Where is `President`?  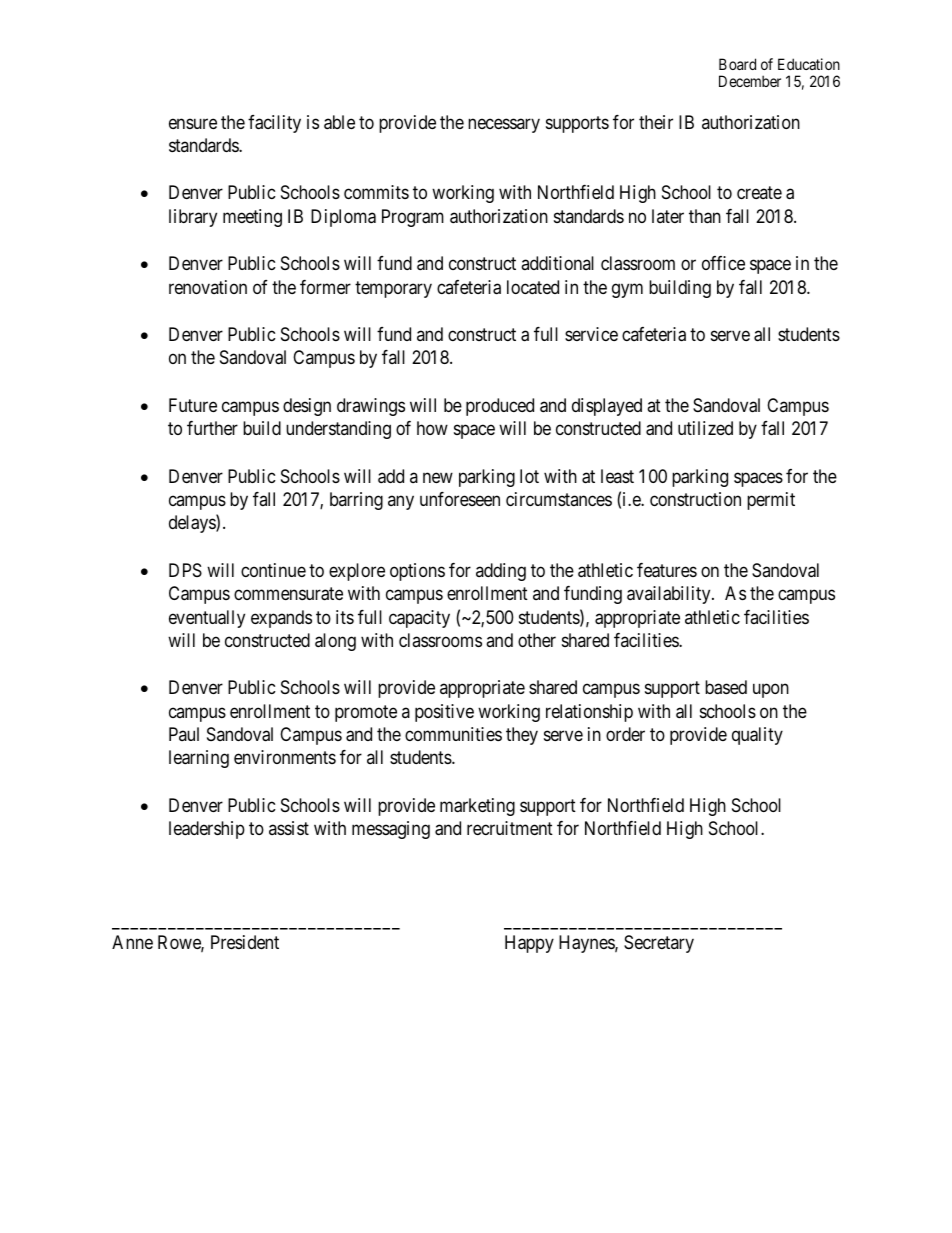 President is located at coordinates (245, 942).
